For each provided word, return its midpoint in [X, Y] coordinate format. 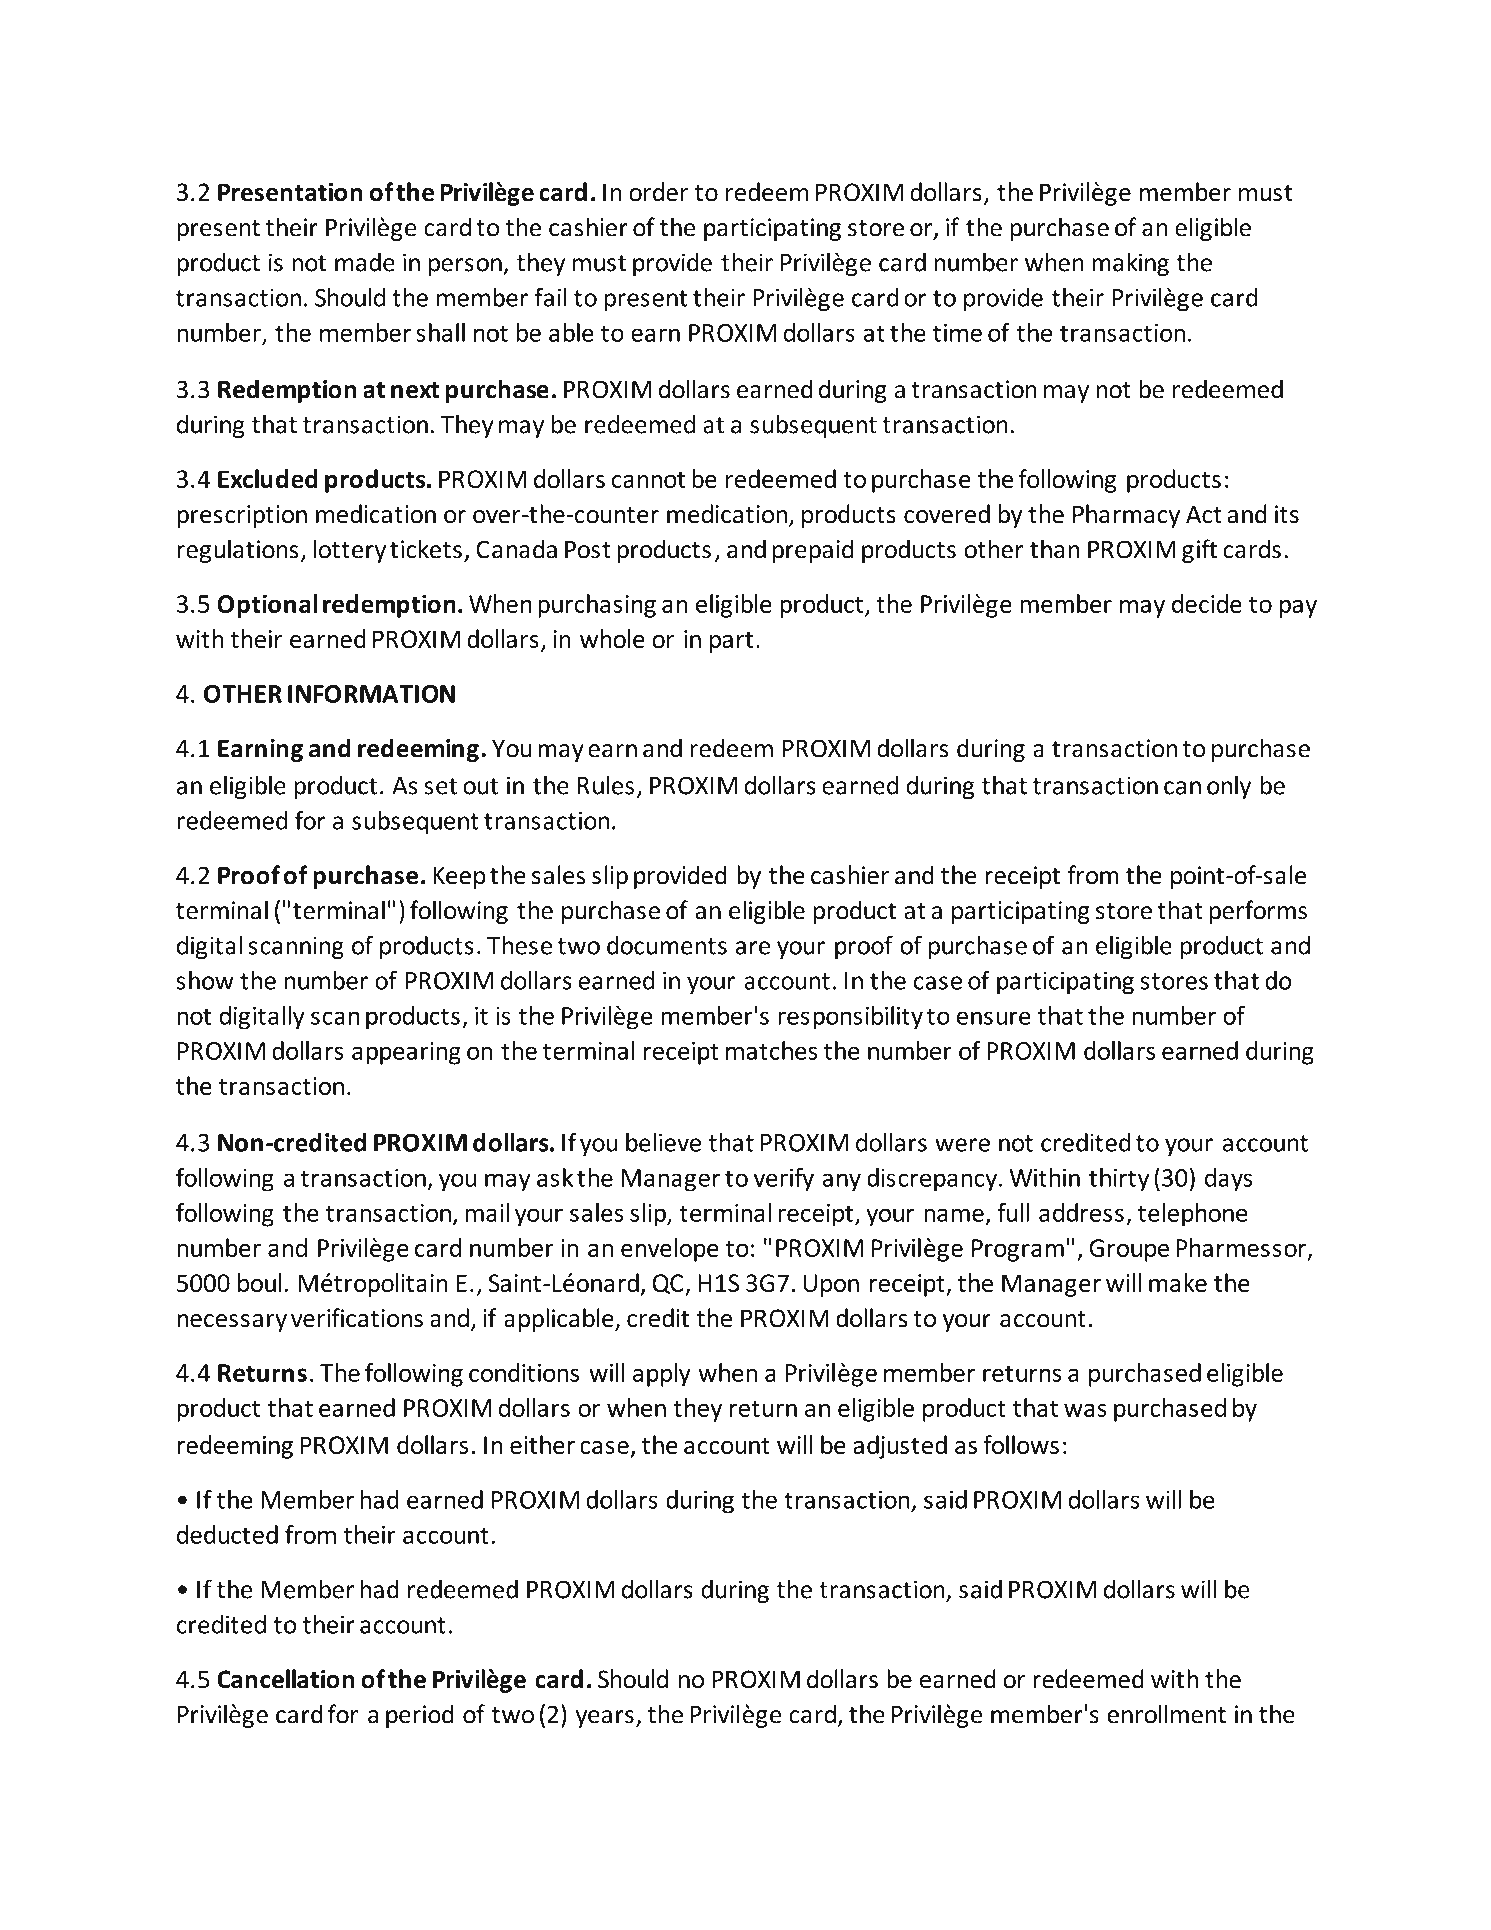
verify [784, 1180]
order [658, 192]
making [1130, 264]
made [365, 262]
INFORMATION [371, 694]
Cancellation [286, 1679]
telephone [1192, 1215]
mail [487, 1212]
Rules [606, 785]
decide [1207, 603]
